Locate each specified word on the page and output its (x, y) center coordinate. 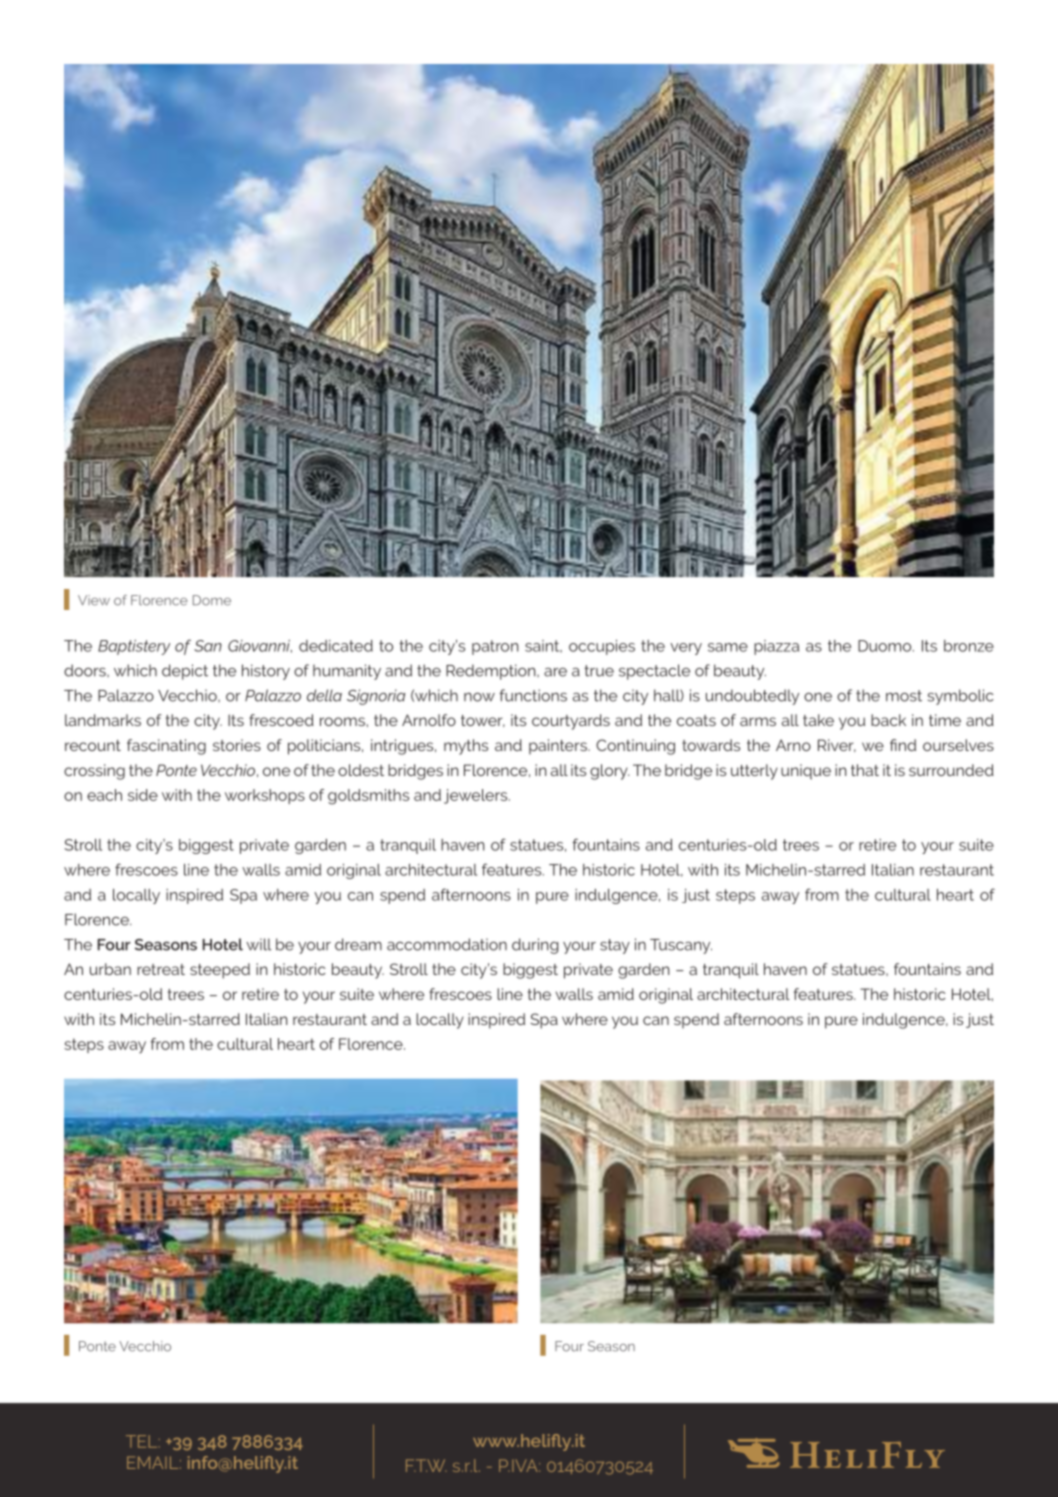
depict (185, 672)
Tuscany (681, 946)
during (535, 946)
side (143, 795)
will (258, 944)
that (865, 770)
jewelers (477, 796)
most (904, 696)
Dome (212, 600)
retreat (161, 969)
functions (533, 695)
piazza (776, 647)
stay (615, 946)
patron (495, 647)
